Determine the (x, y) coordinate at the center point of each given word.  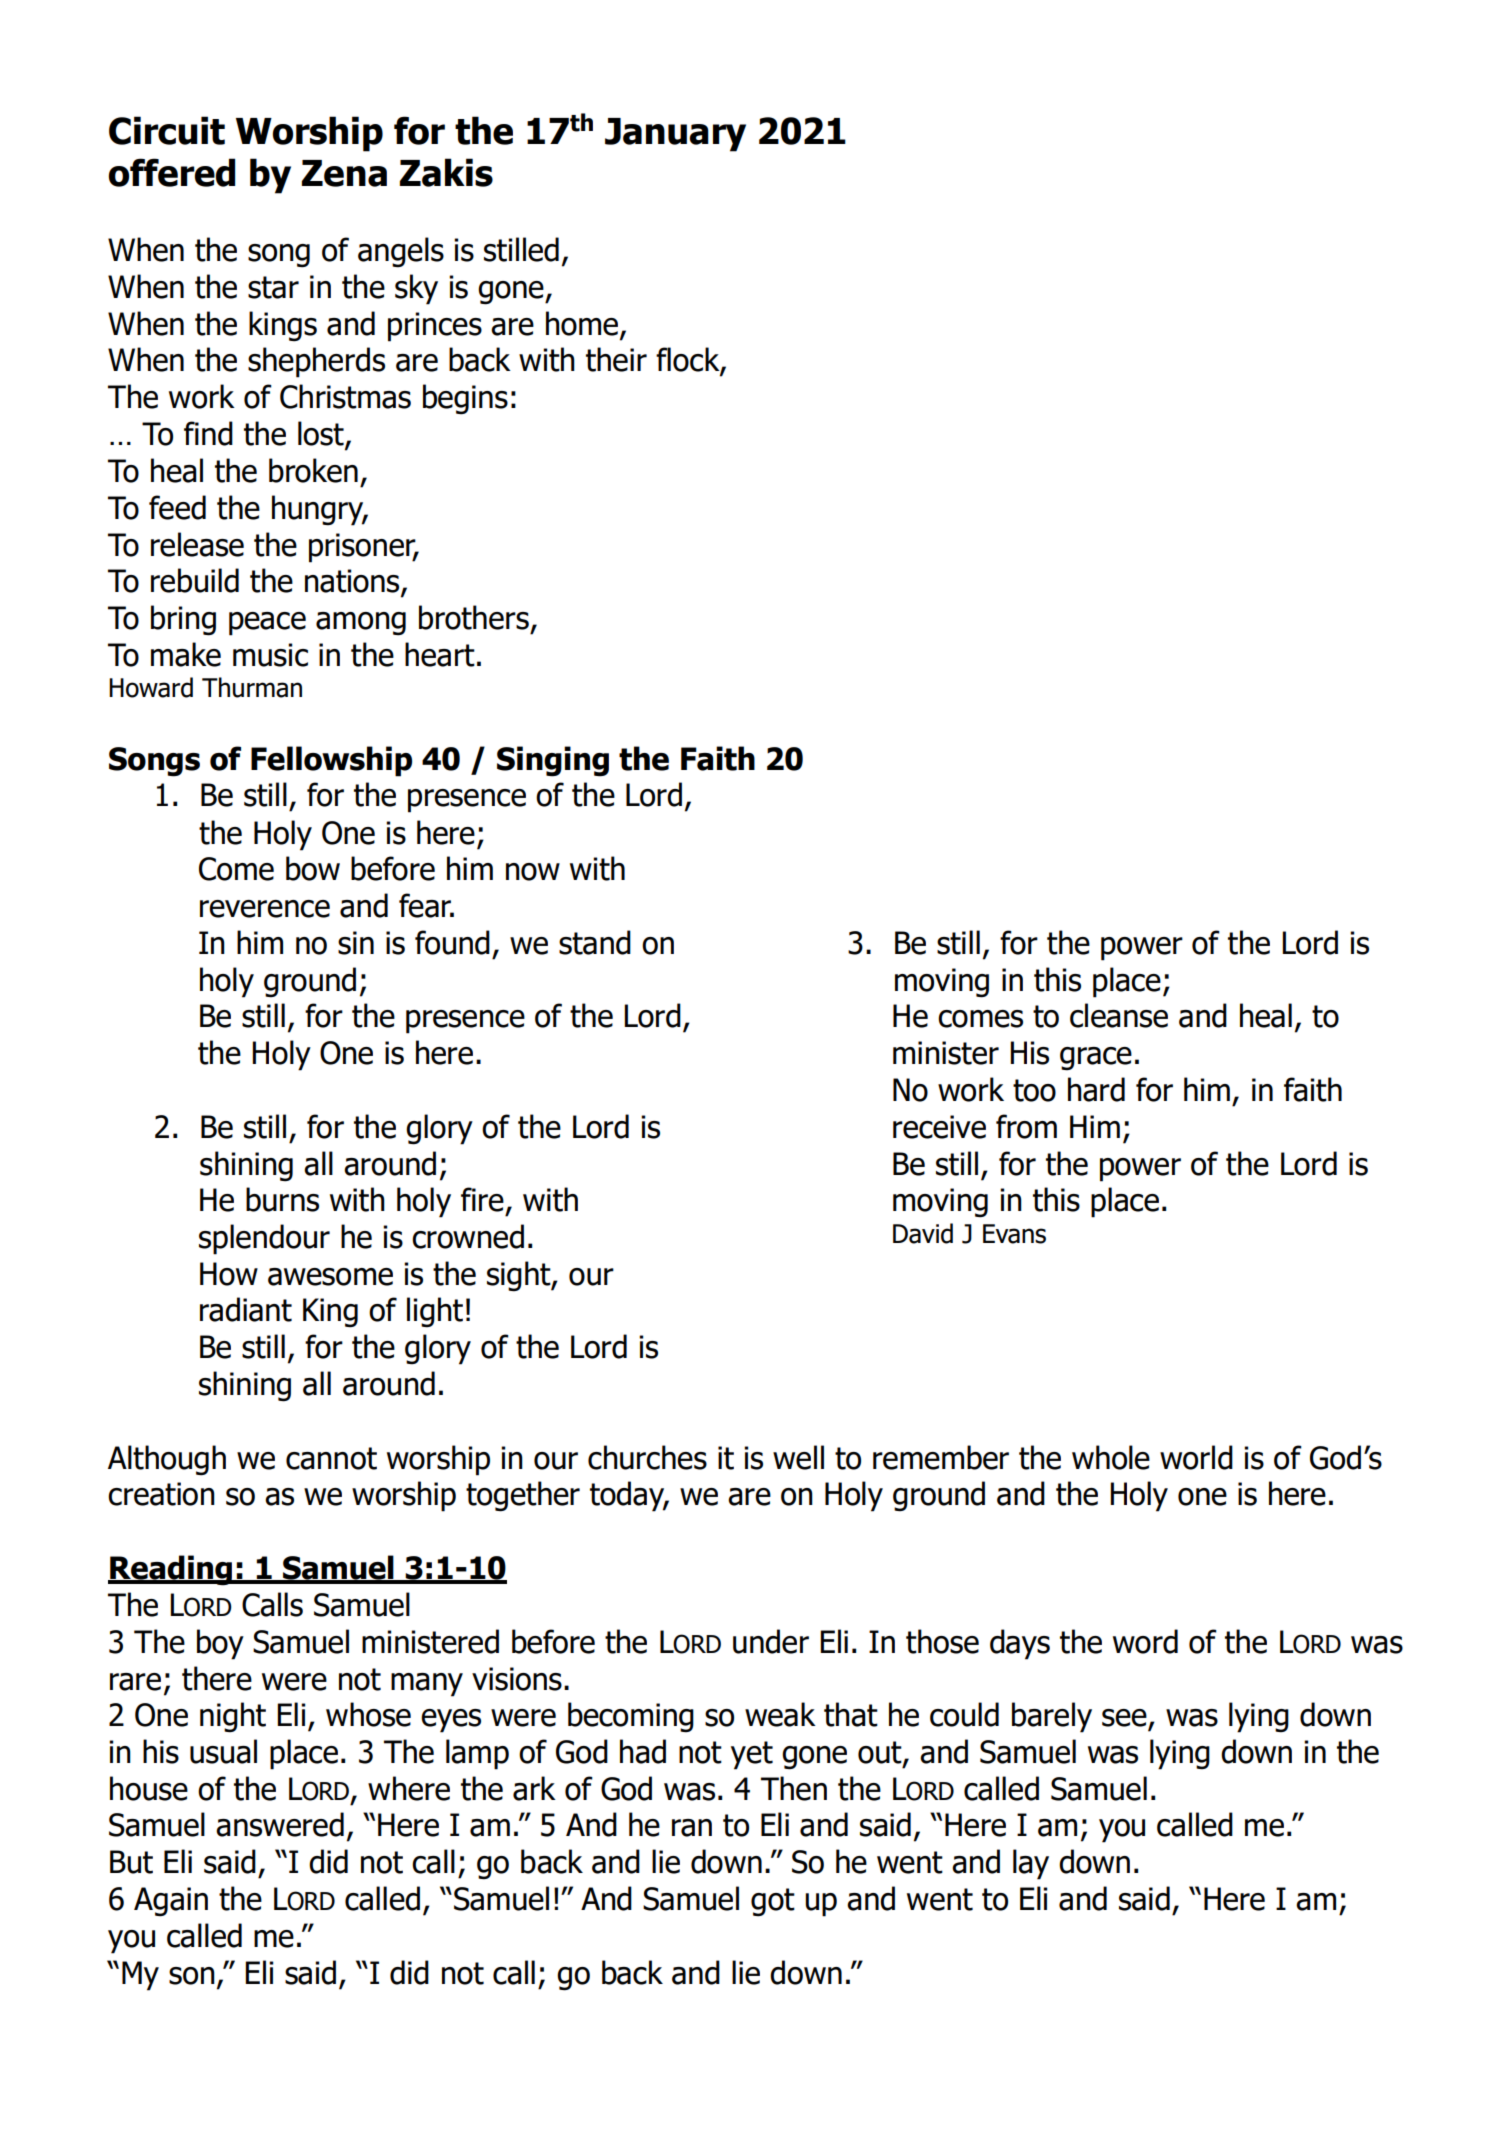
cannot (331, 1458)
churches (647, 1457)
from (1026, 1126)
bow (313, 868)
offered (171, 172)
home (583, 324)
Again (171, 1902)
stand (595, 942)
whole (1111, 1457)
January (675, 135)
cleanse (1119, 1015)
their (616, 359)
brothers (474, 617)
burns (282, 1199)
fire (482, 1199)
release (197, 544)
